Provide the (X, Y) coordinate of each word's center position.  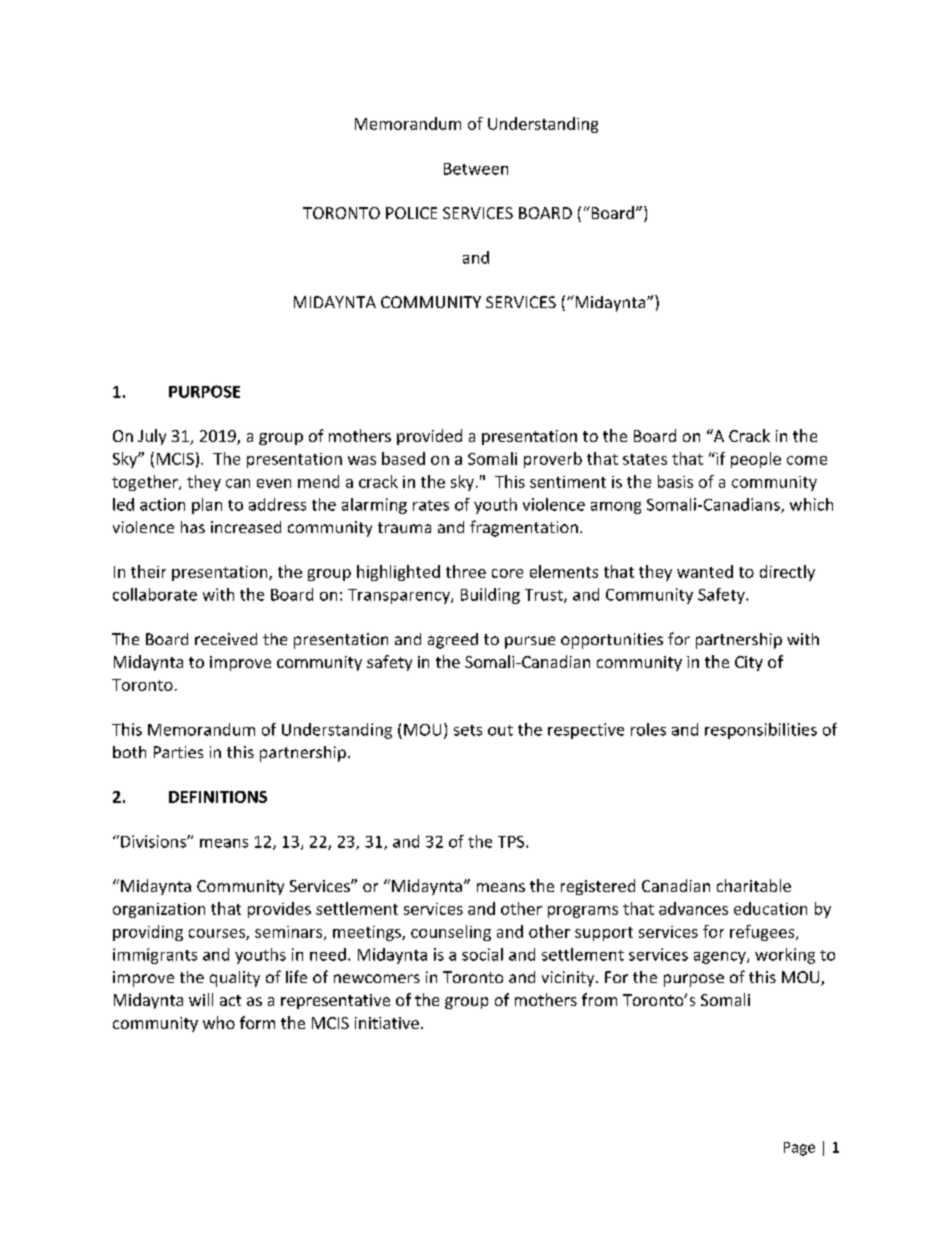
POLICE (411, 213)
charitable (754, 885)
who (219, 1022)
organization (159, 910)
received (226, 639)
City (749, 663)
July (152, 437)
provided (429, 437)
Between (476, 169)
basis (675, 481)
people (756, 460)
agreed (453, 641)
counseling (451, 933)
